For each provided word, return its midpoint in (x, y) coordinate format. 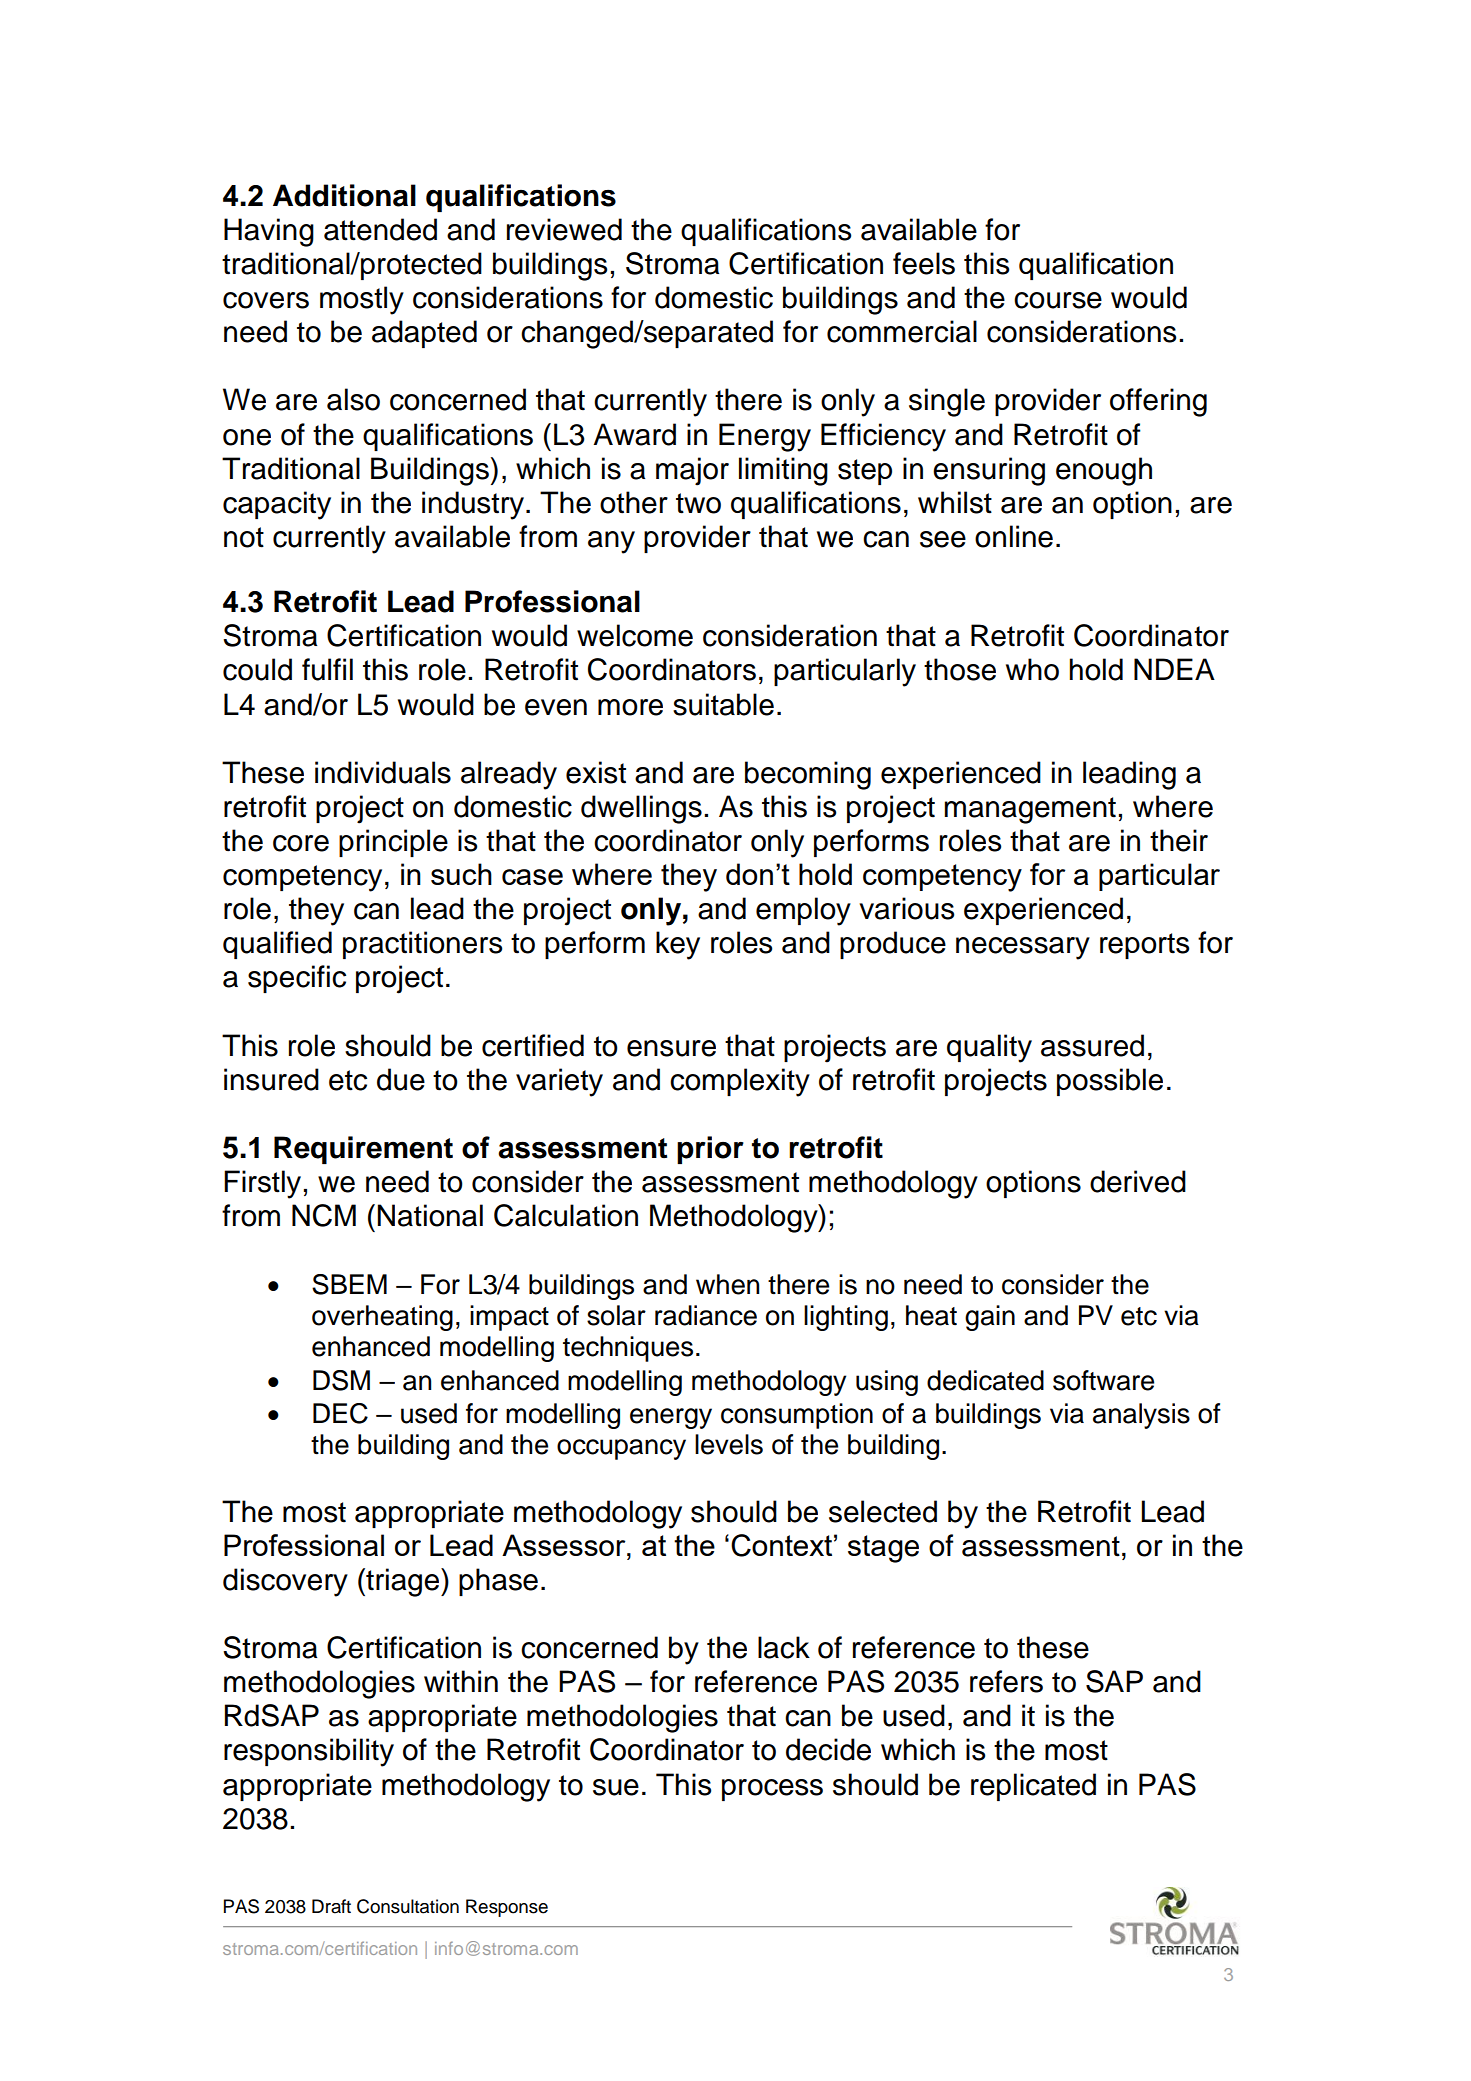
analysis (1141, 1416)
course (1058, 300)
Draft (331, 1906)
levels (729, 1444)
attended (380, 229)
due (401, 1079)
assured (1092, 1045)
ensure (671, 1048)
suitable (723, 704)
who (1032, 669)
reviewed (564, 229)
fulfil (327, 669)
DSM (341, 1380)
